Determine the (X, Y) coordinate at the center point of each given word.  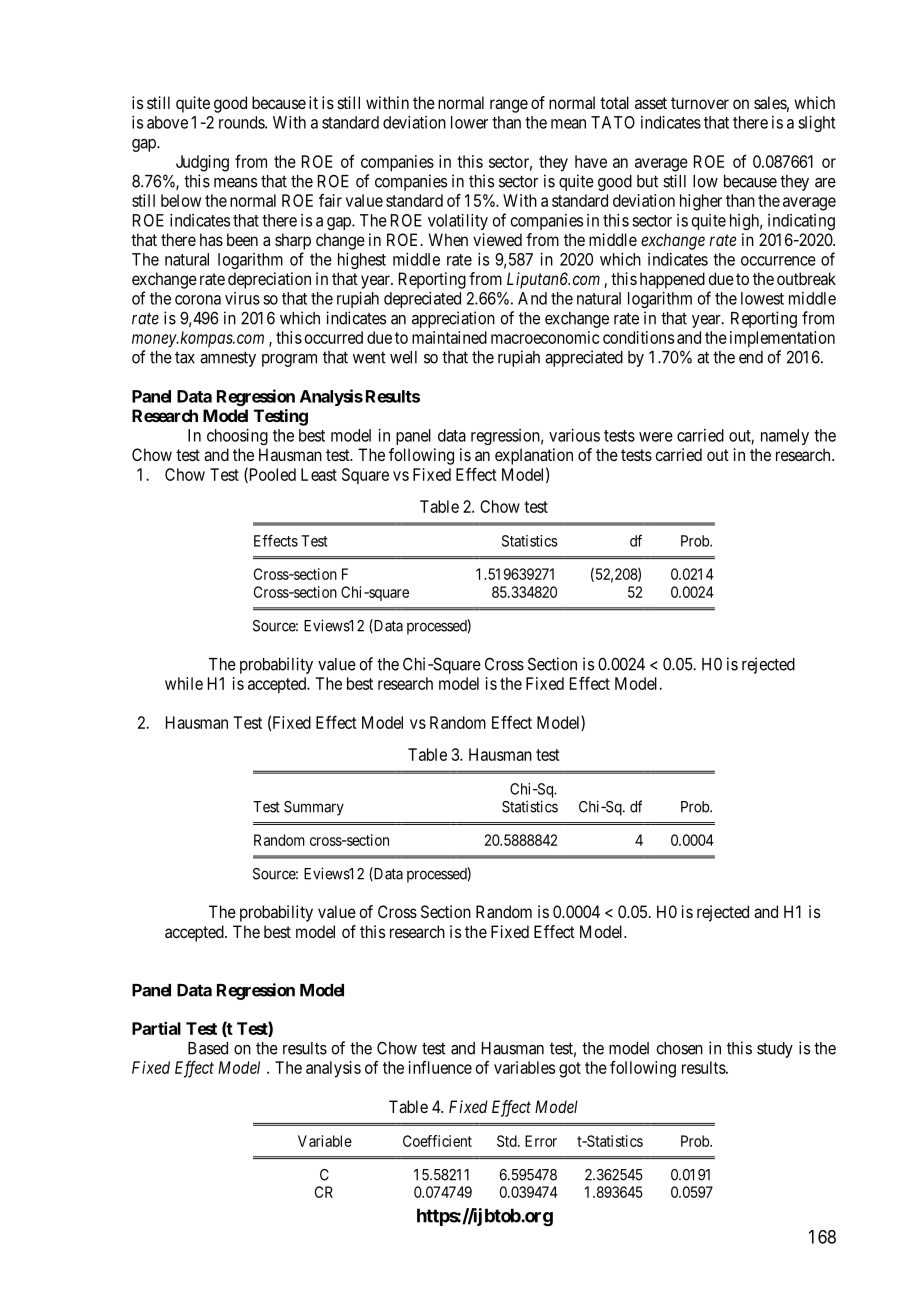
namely (785, 437)
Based (208, 1048)
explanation (534, 456)
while (184, 683)
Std (508, 1141)
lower (469, 122)
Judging (202, 163)
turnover (700, 103)
